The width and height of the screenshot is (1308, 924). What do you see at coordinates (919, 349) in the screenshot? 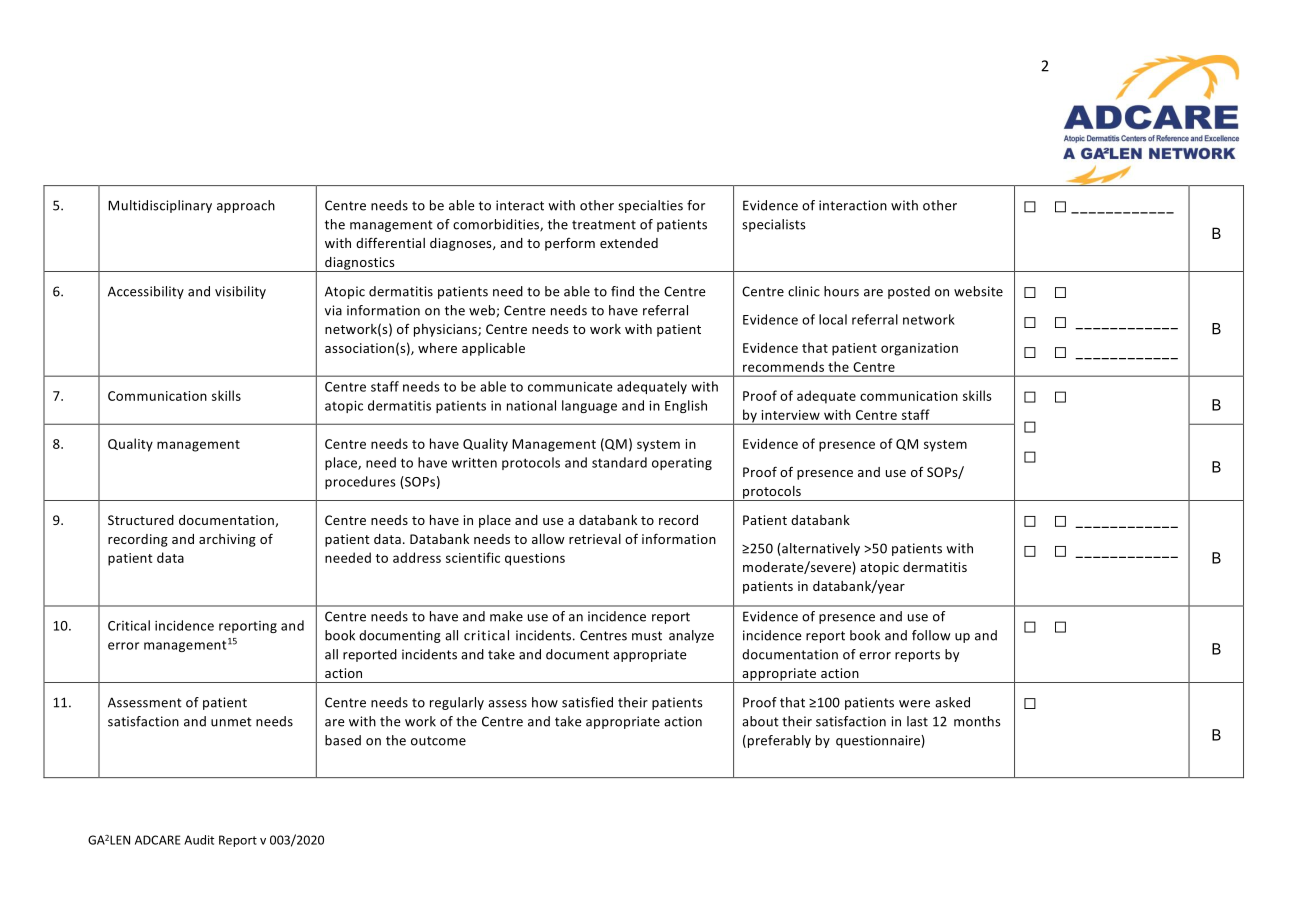
I see `organization` at bounding box center [919, 349].
